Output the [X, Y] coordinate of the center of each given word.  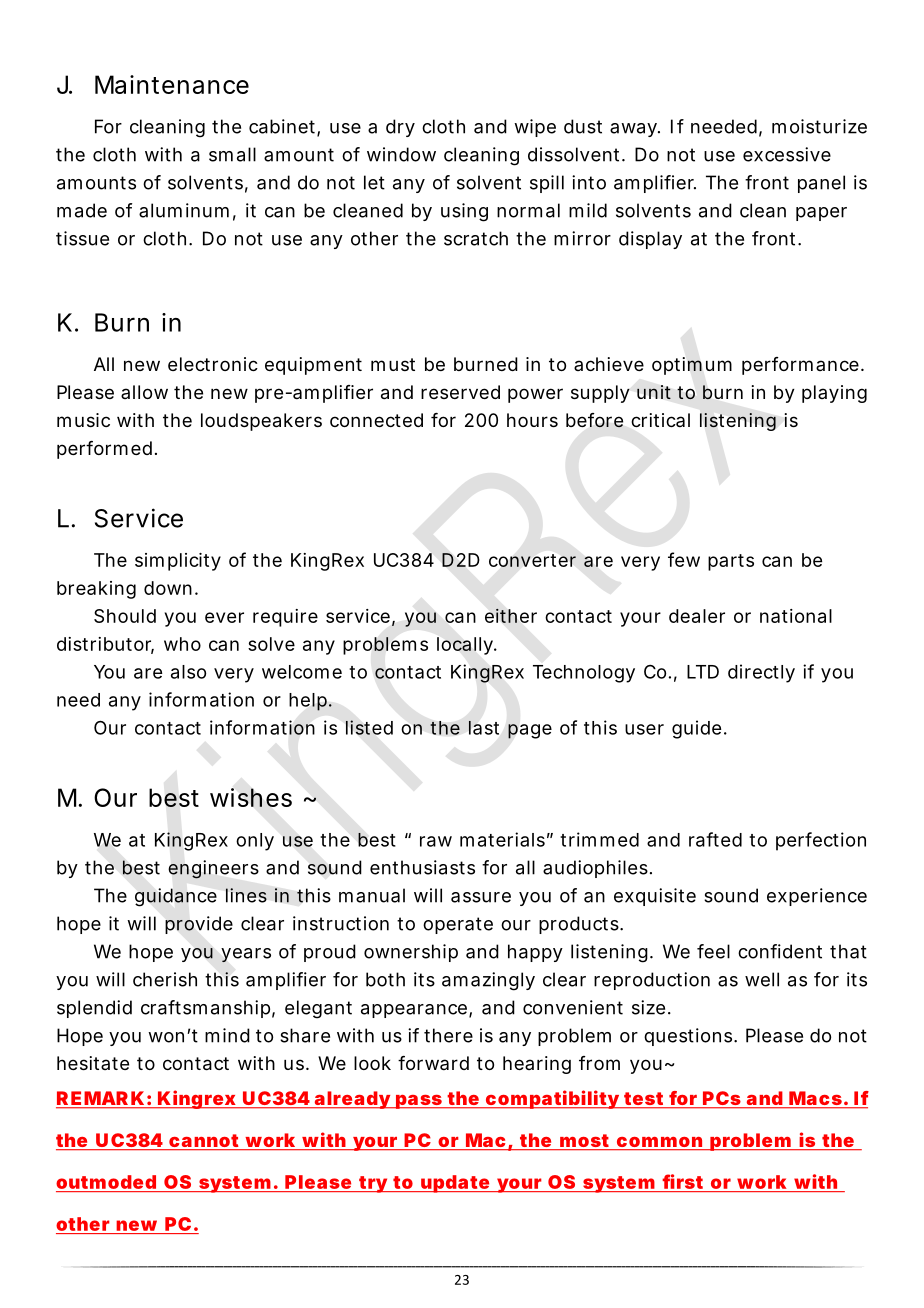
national [796, 616]
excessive [787, 154]
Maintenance [172, 84]
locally [466, 646]
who [182, 644]
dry [400, 128]
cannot [204, 1142]
